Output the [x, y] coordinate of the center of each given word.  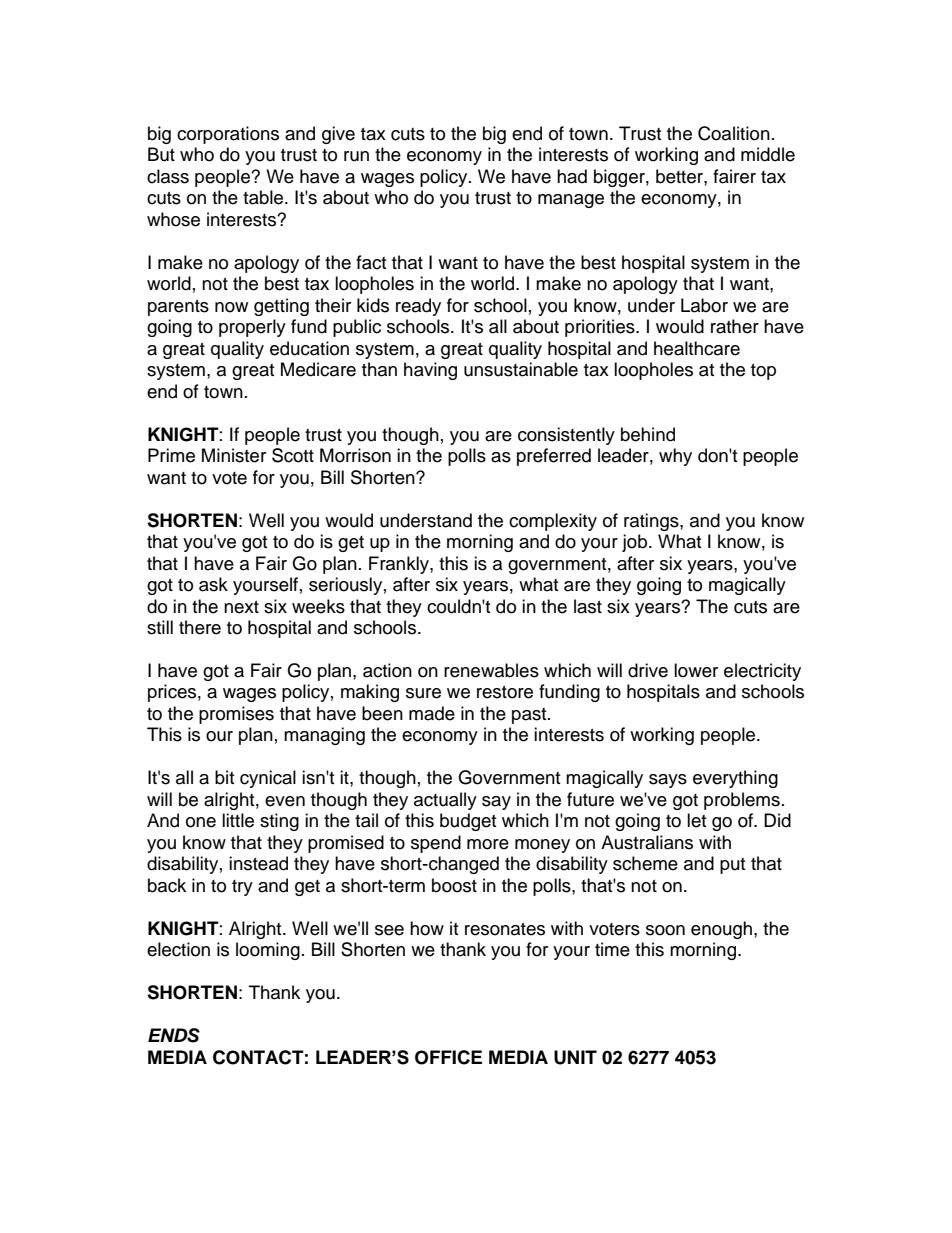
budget [468, 822]
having [430, 371]
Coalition [734, 133]
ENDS [174, 1035]
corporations [228, 135]
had [572, 176]
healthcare [697, 348]
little [238, 820]
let [696, 820]
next [241, 607]
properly [252, 328]
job [634, 543]
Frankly [400, 565]
